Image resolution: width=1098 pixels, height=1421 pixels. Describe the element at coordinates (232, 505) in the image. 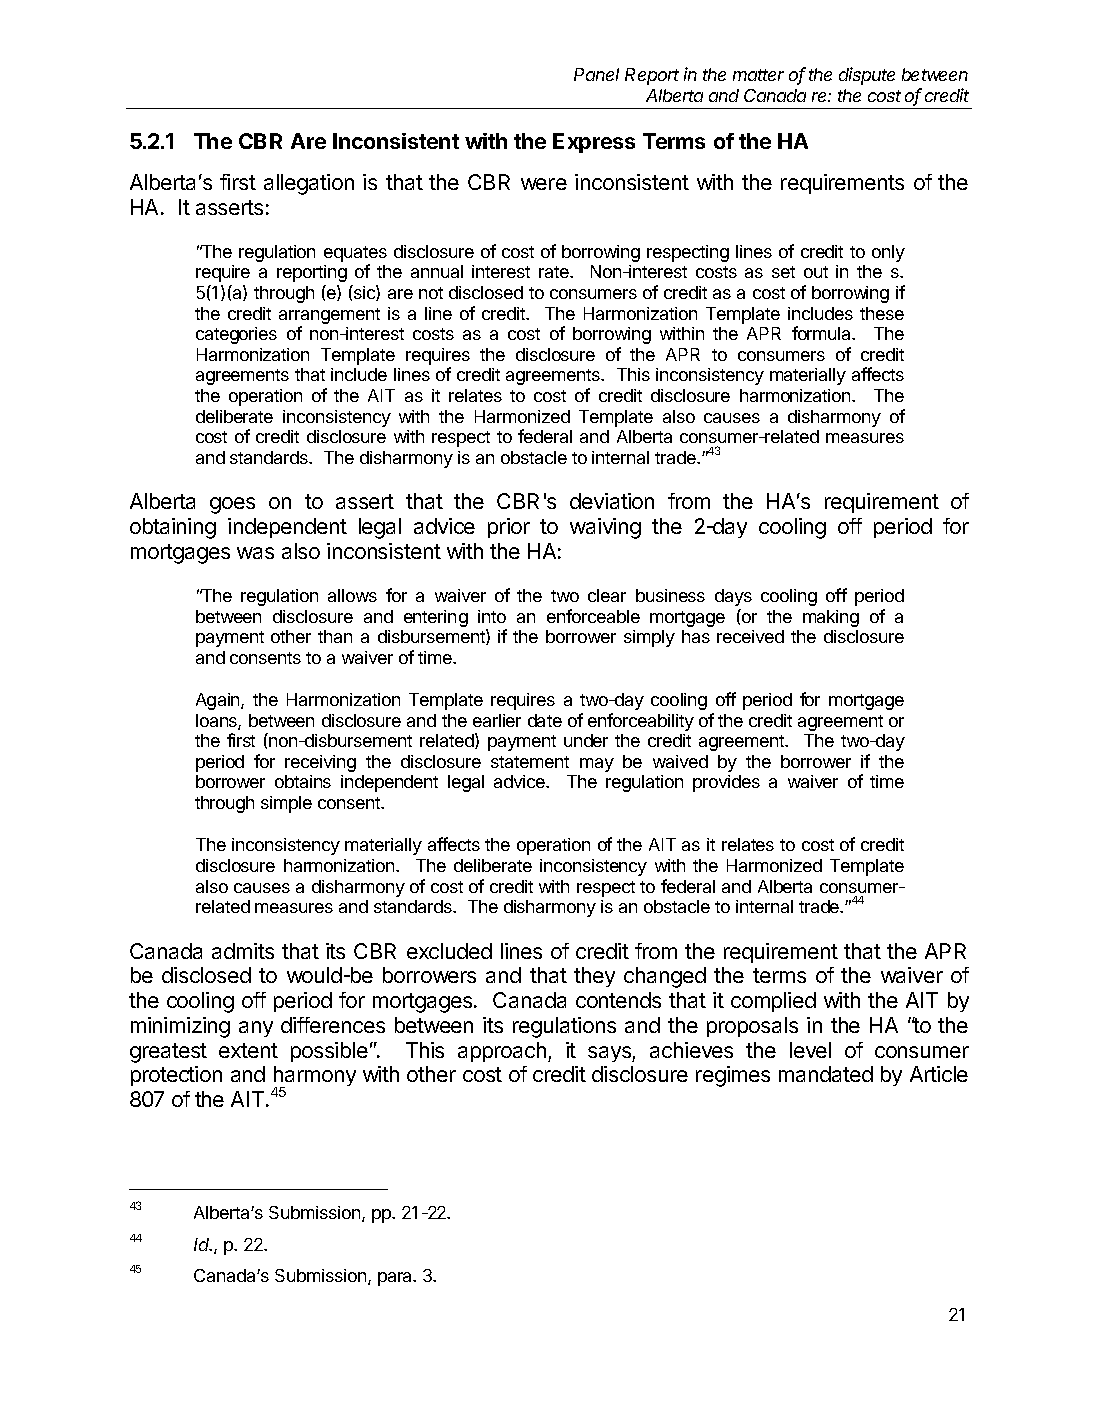

I see `goes` at that location.
